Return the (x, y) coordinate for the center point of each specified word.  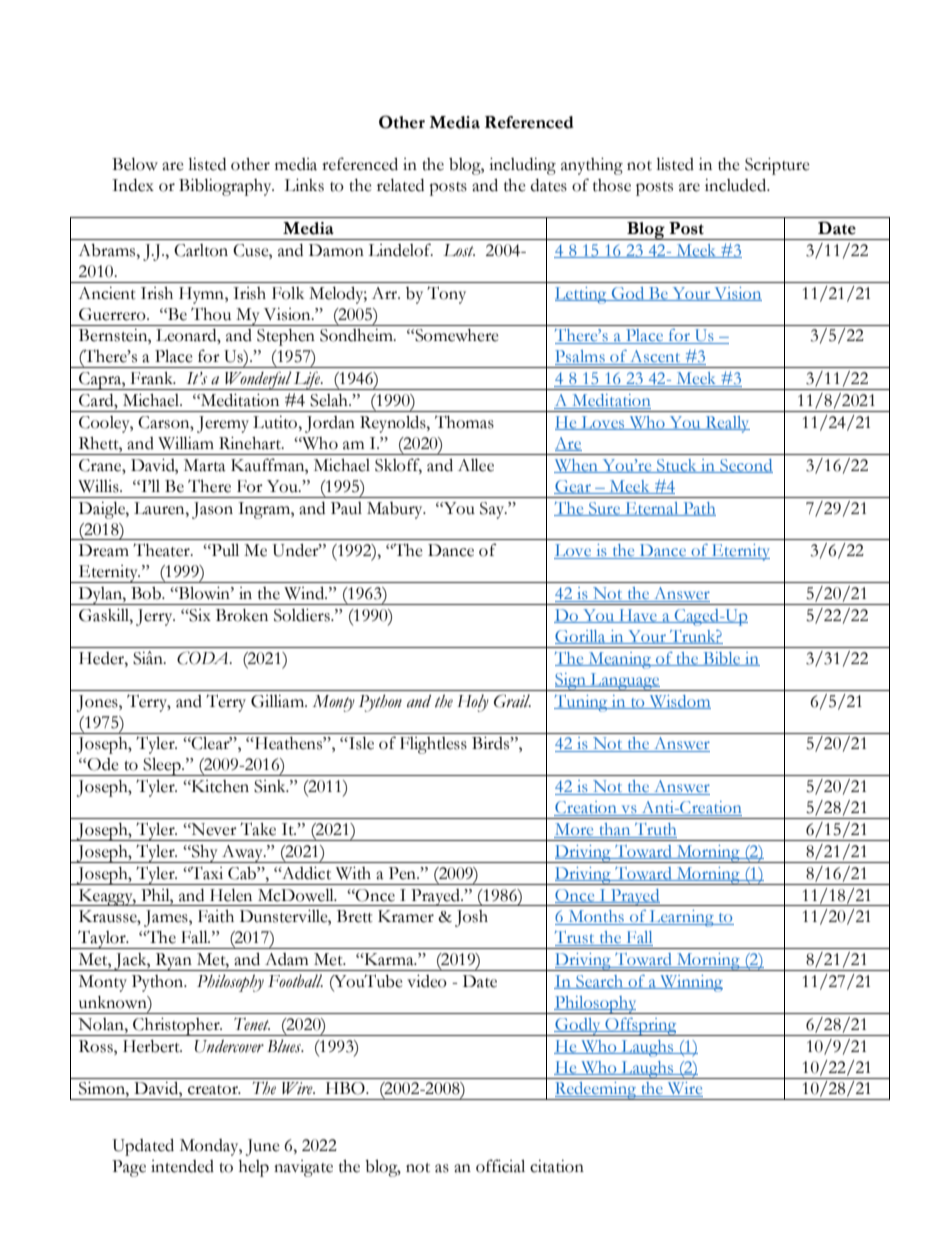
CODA (204, 658)
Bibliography (226, 187)
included (737, 185)
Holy (473, 703)
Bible (722, 659)
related (400, 185)
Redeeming (596, 1091)
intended (182, 1166)
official (500, 1166)
